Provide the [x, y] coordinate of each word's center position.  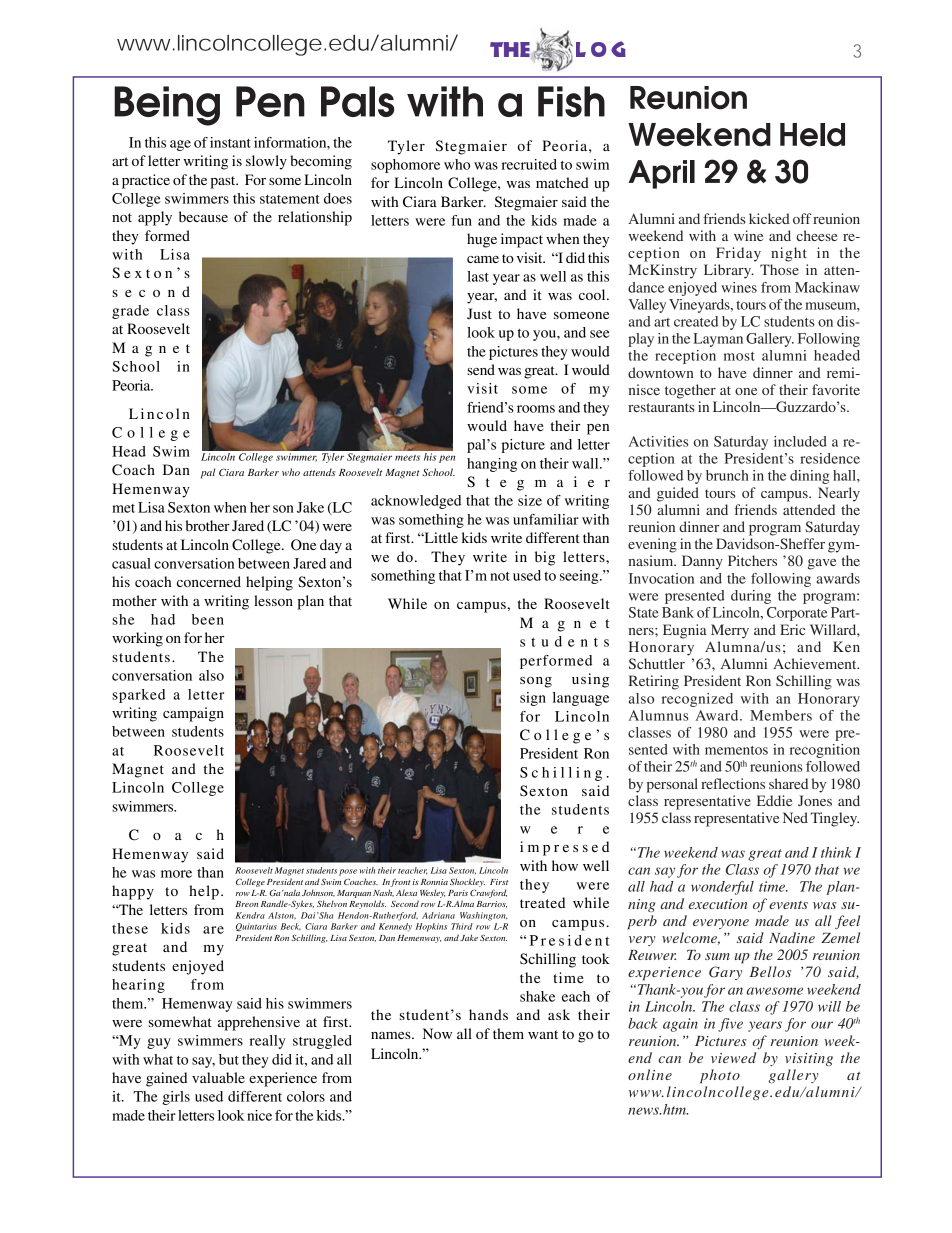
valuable [218, 1077]
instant [230, 142]
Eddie [774, 800]
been [208, 619]
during [751, 597]
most [739, 356]
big [545, 558]
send [481, 369]
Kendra [250, 915]
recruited [529, 164]
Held [812, 135]
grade [130, 312]
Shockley [467, 882]
